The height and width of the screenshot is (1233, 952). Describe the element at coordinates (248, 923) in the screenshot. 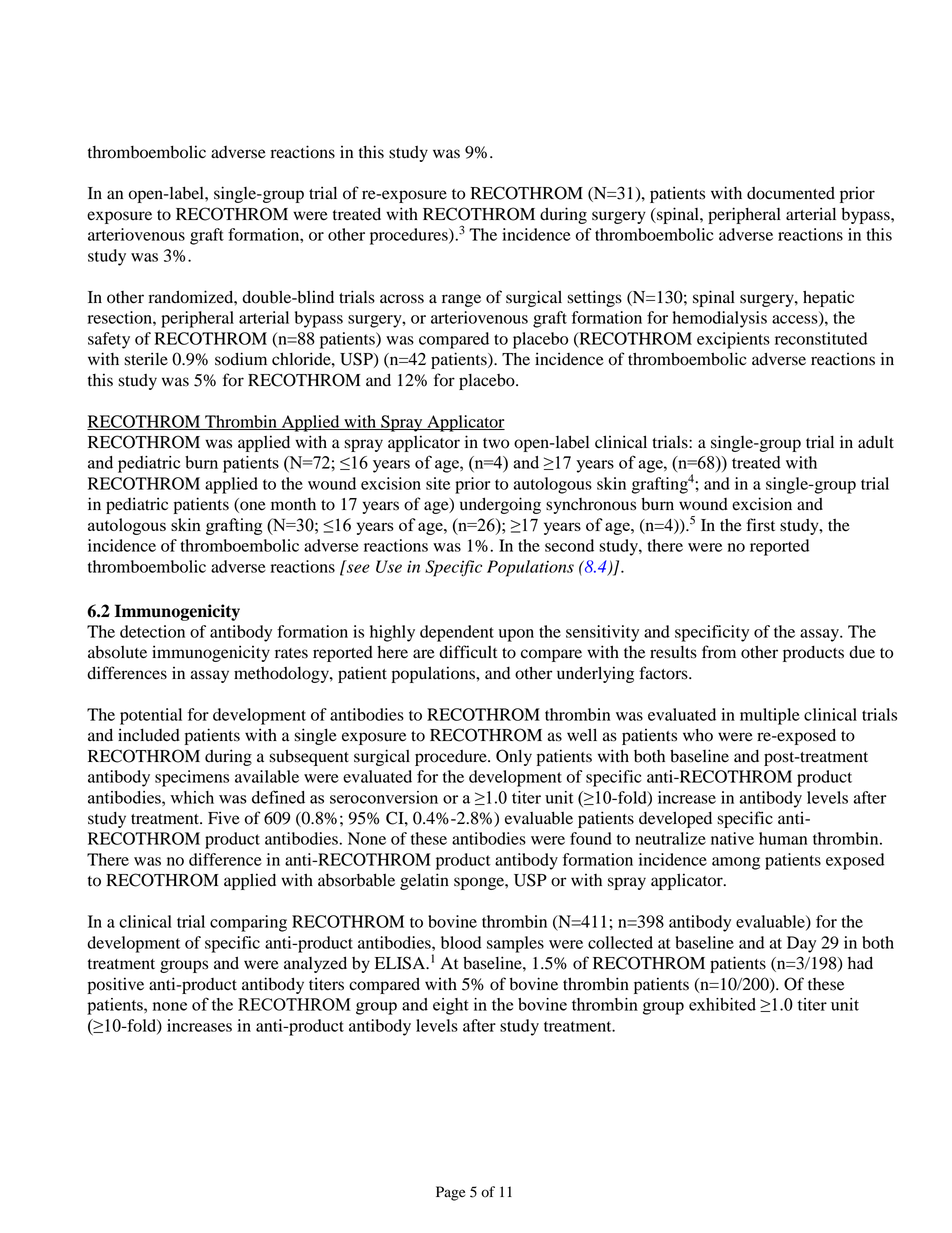

I see `comparing` at that location.
